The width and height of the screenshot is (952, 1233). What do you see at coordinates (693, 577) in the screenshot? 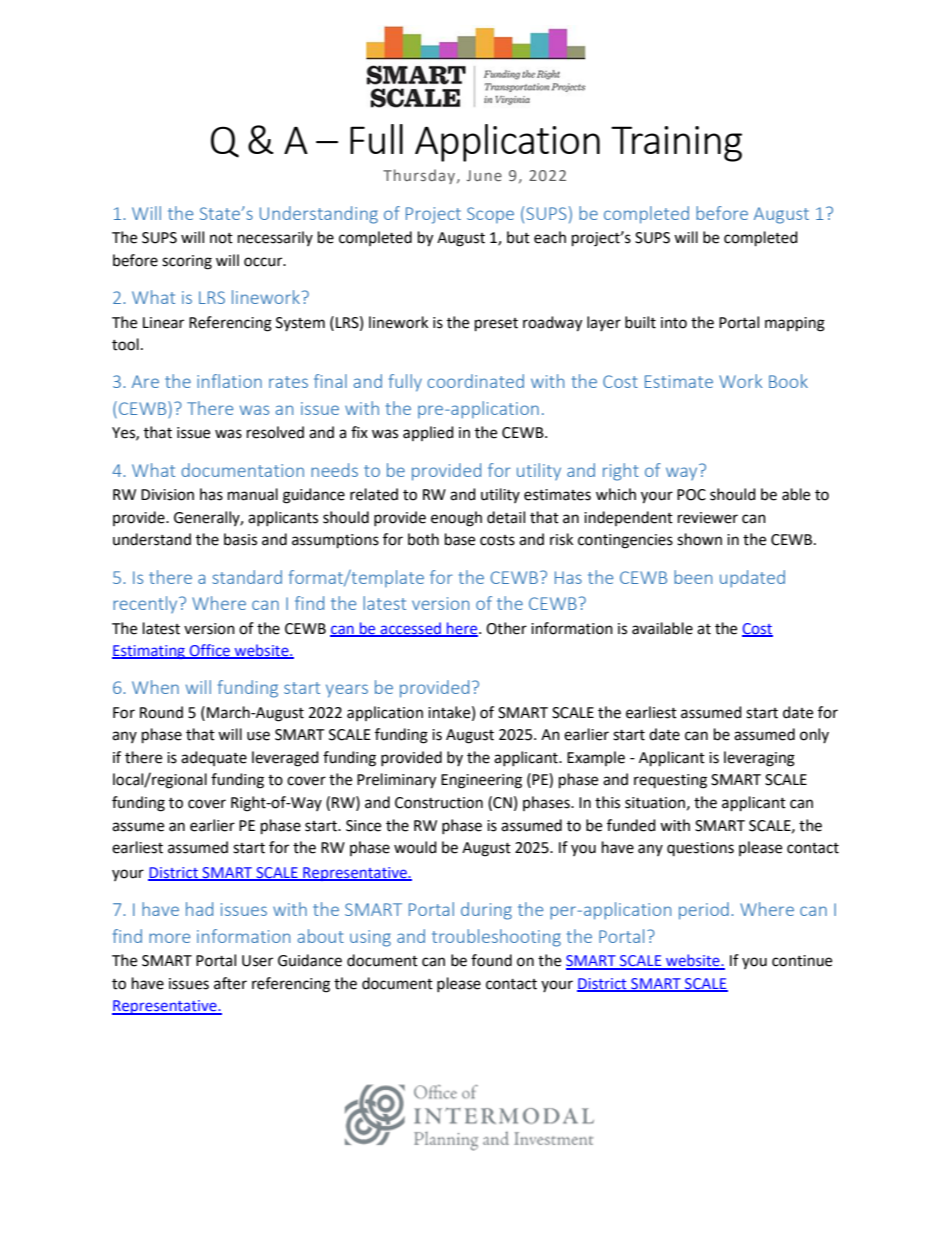
I see `been` at bounding box center [693, 577].
